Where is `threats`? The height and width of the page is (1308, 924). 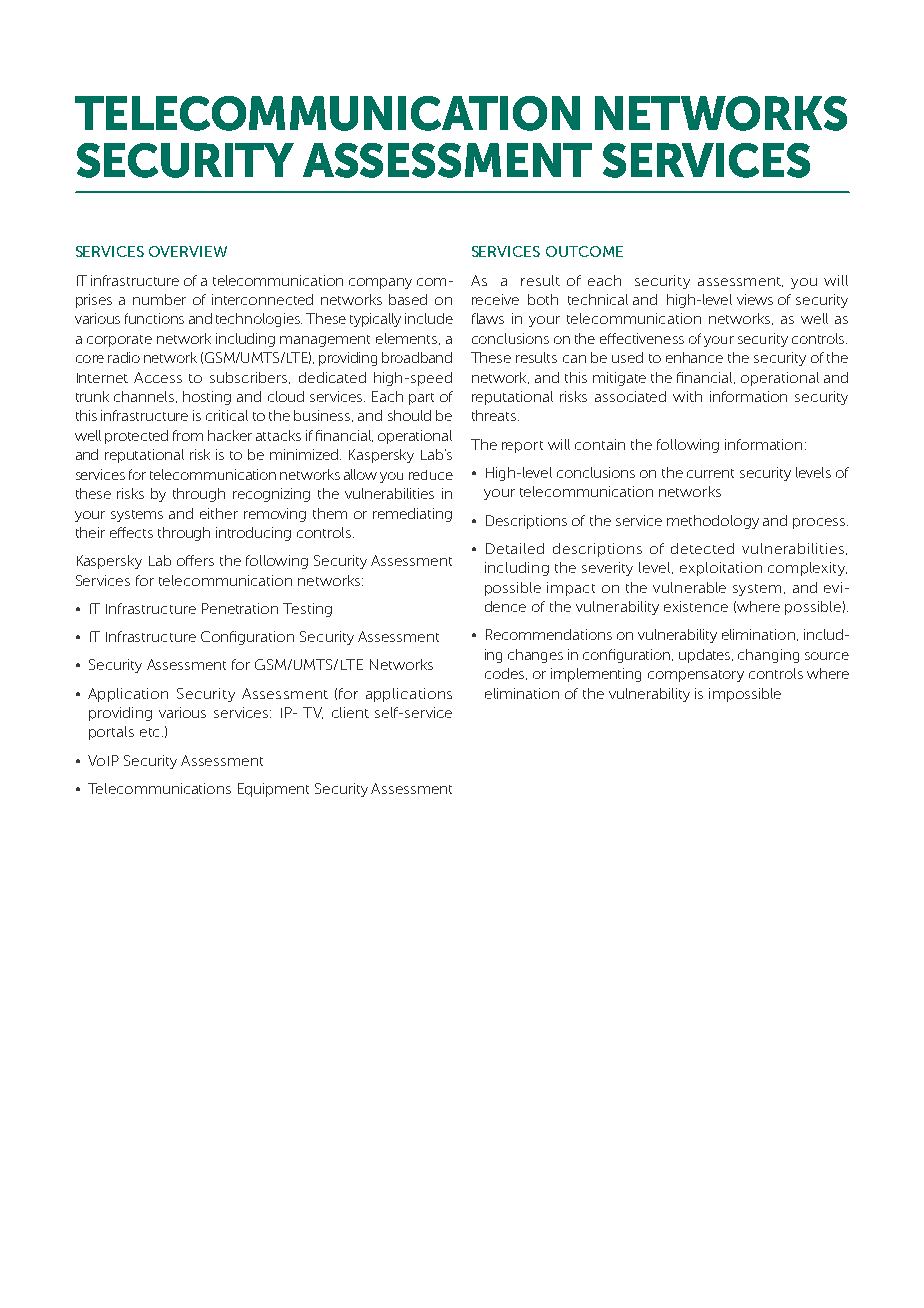
threats is located at coordinates (495, 415).
